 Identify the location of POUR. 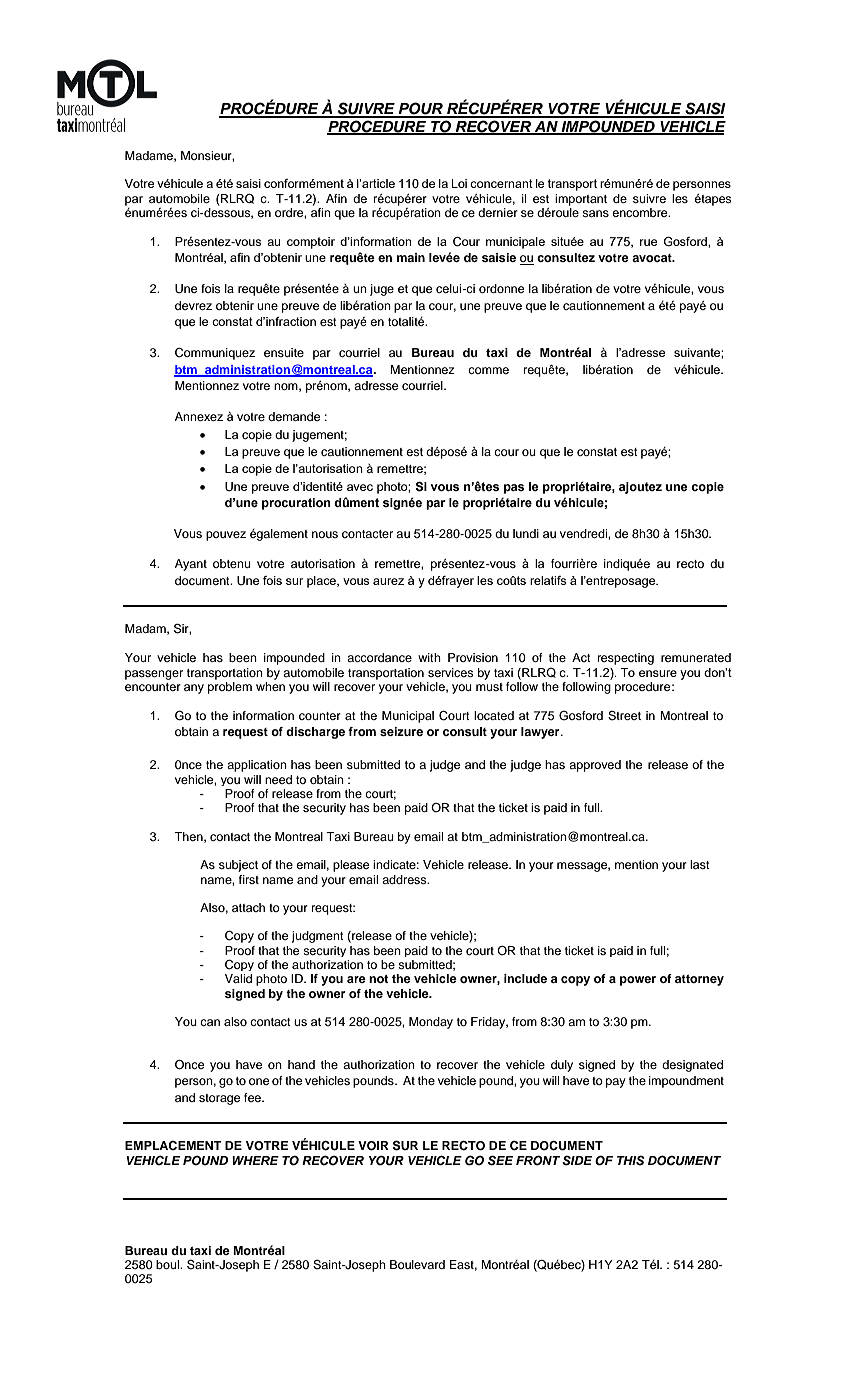
(420, 109).
